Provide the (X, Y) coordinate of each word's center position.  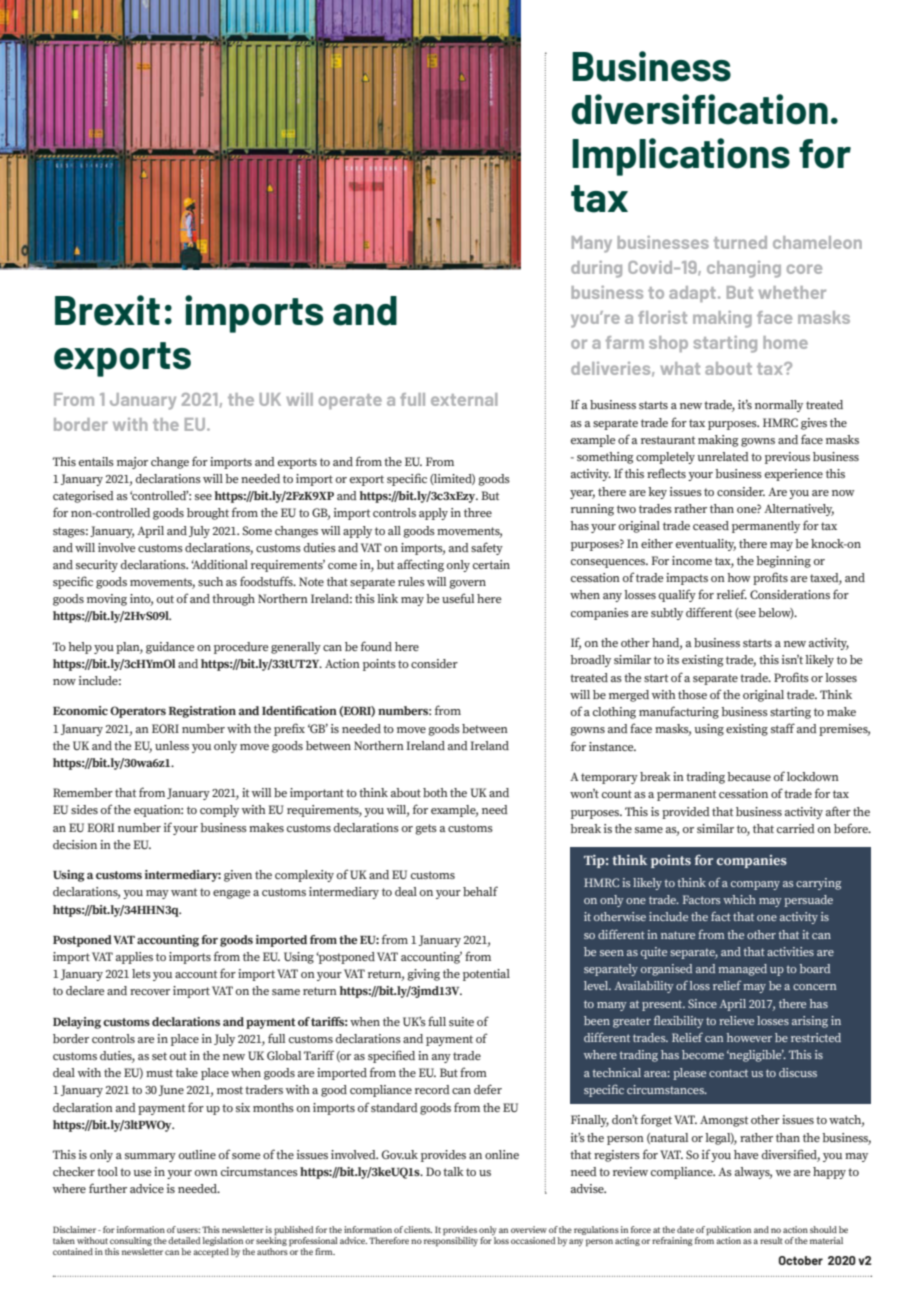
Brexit (107, 310)
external (464, 399)
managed (742, 970)
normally (779, 406)
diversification (700, 109)
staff (783, 728)
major (132, 463)
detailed (184, 1240)
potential (486, 975)
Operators (138, 712)
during (596, 269)
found (376, 646)
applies (134, 958)
